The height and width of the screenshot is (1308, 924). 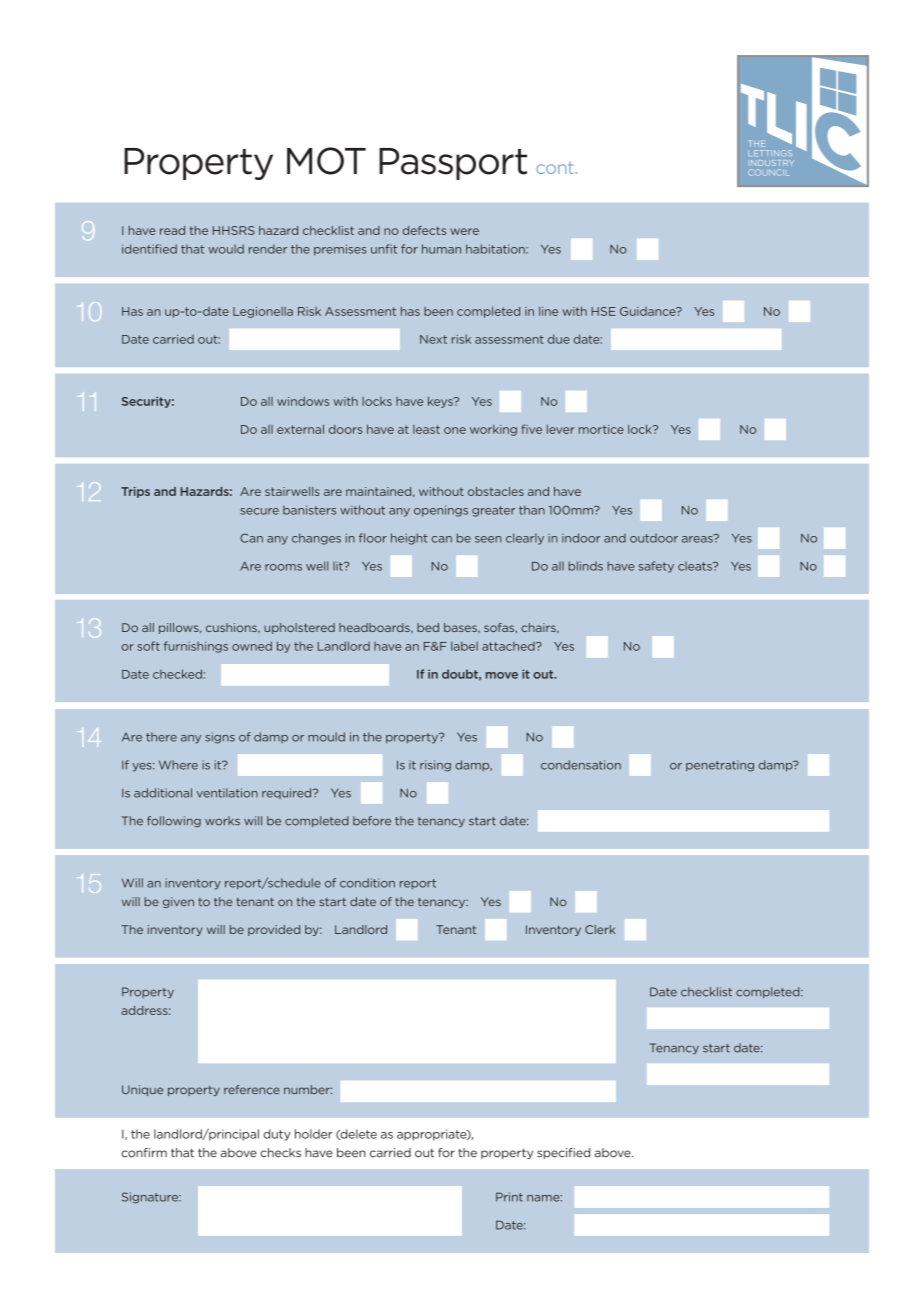 What do you see at coordinates (144, 1153) in the screenshot?
I see `confirm` at bounding box center [144, 1153].
